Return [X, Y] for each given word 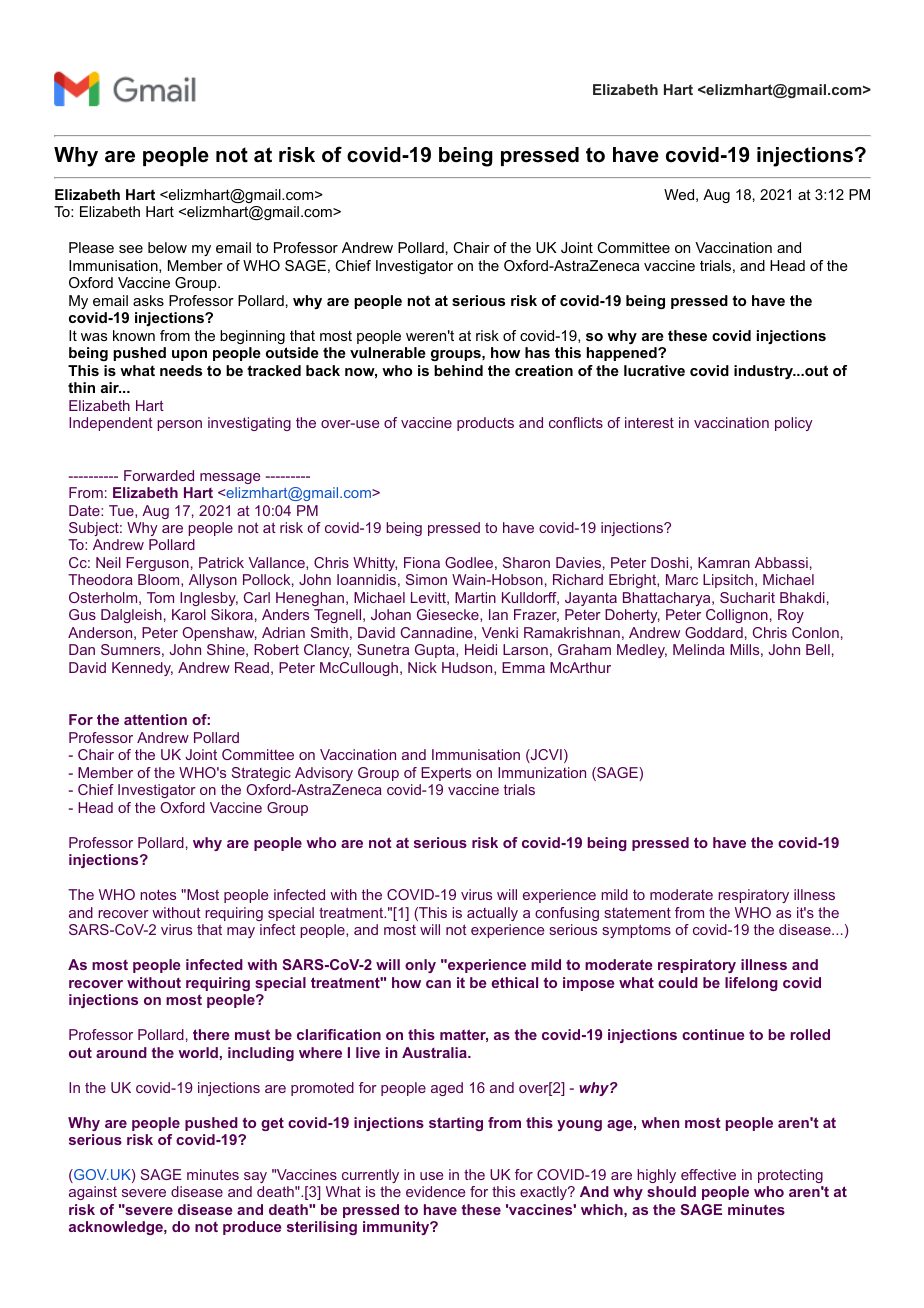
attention [155, 719]
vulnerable [388, 352]
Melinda [699, 649]
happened [622, 354]
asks [148, 300]
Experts [446, 774]
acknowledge [117, 1228]
